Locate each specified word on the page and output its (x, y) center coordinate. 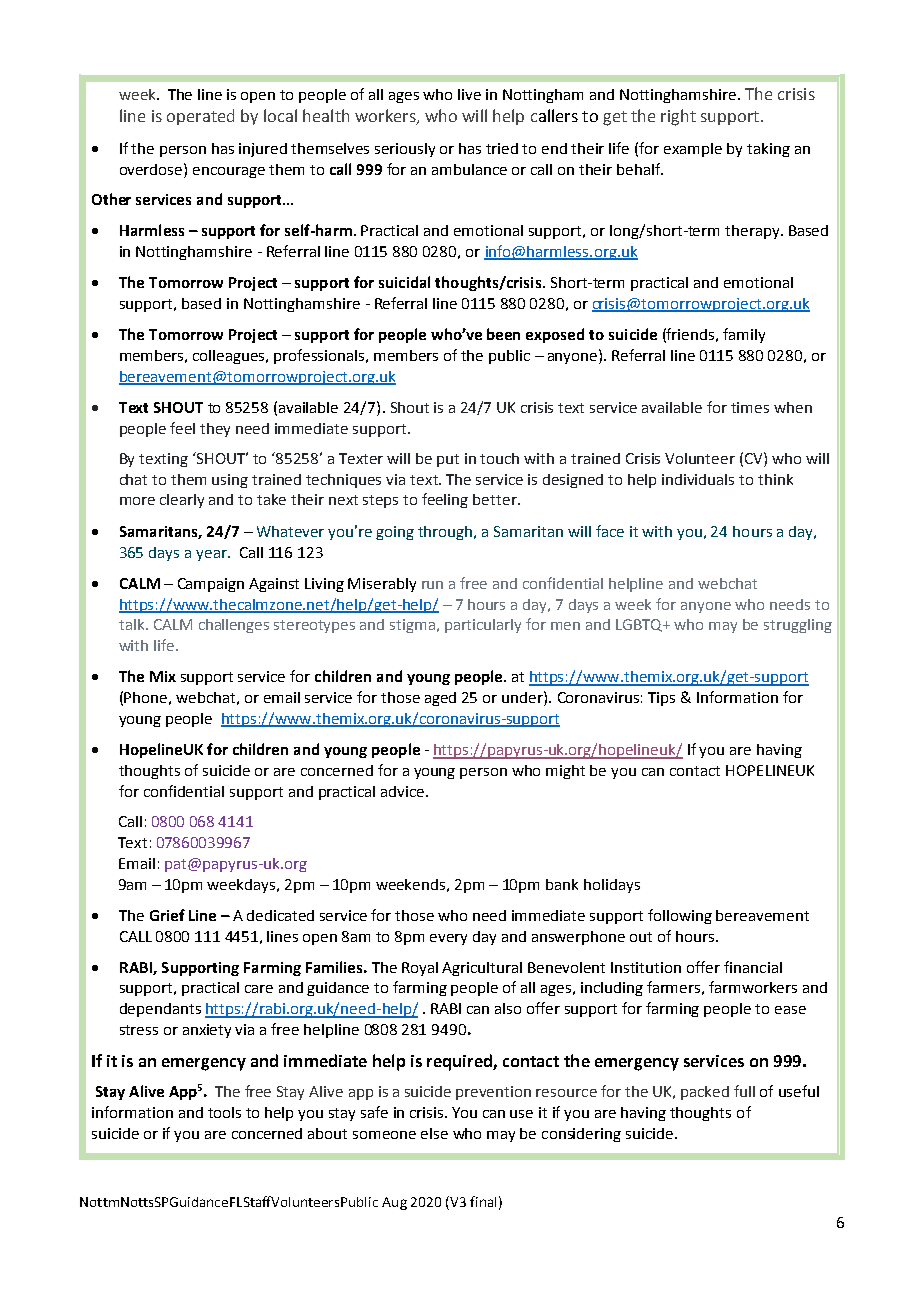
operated (200, 117)
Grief (167, 915)
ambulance (469, 169)
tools (224, 1112)
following (680, 916)
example (693, 150)
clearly (182, 501)
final (483, 1201)
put (448, 460)
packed (705, 1093)
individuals (698, 479)
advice (404, 791)
